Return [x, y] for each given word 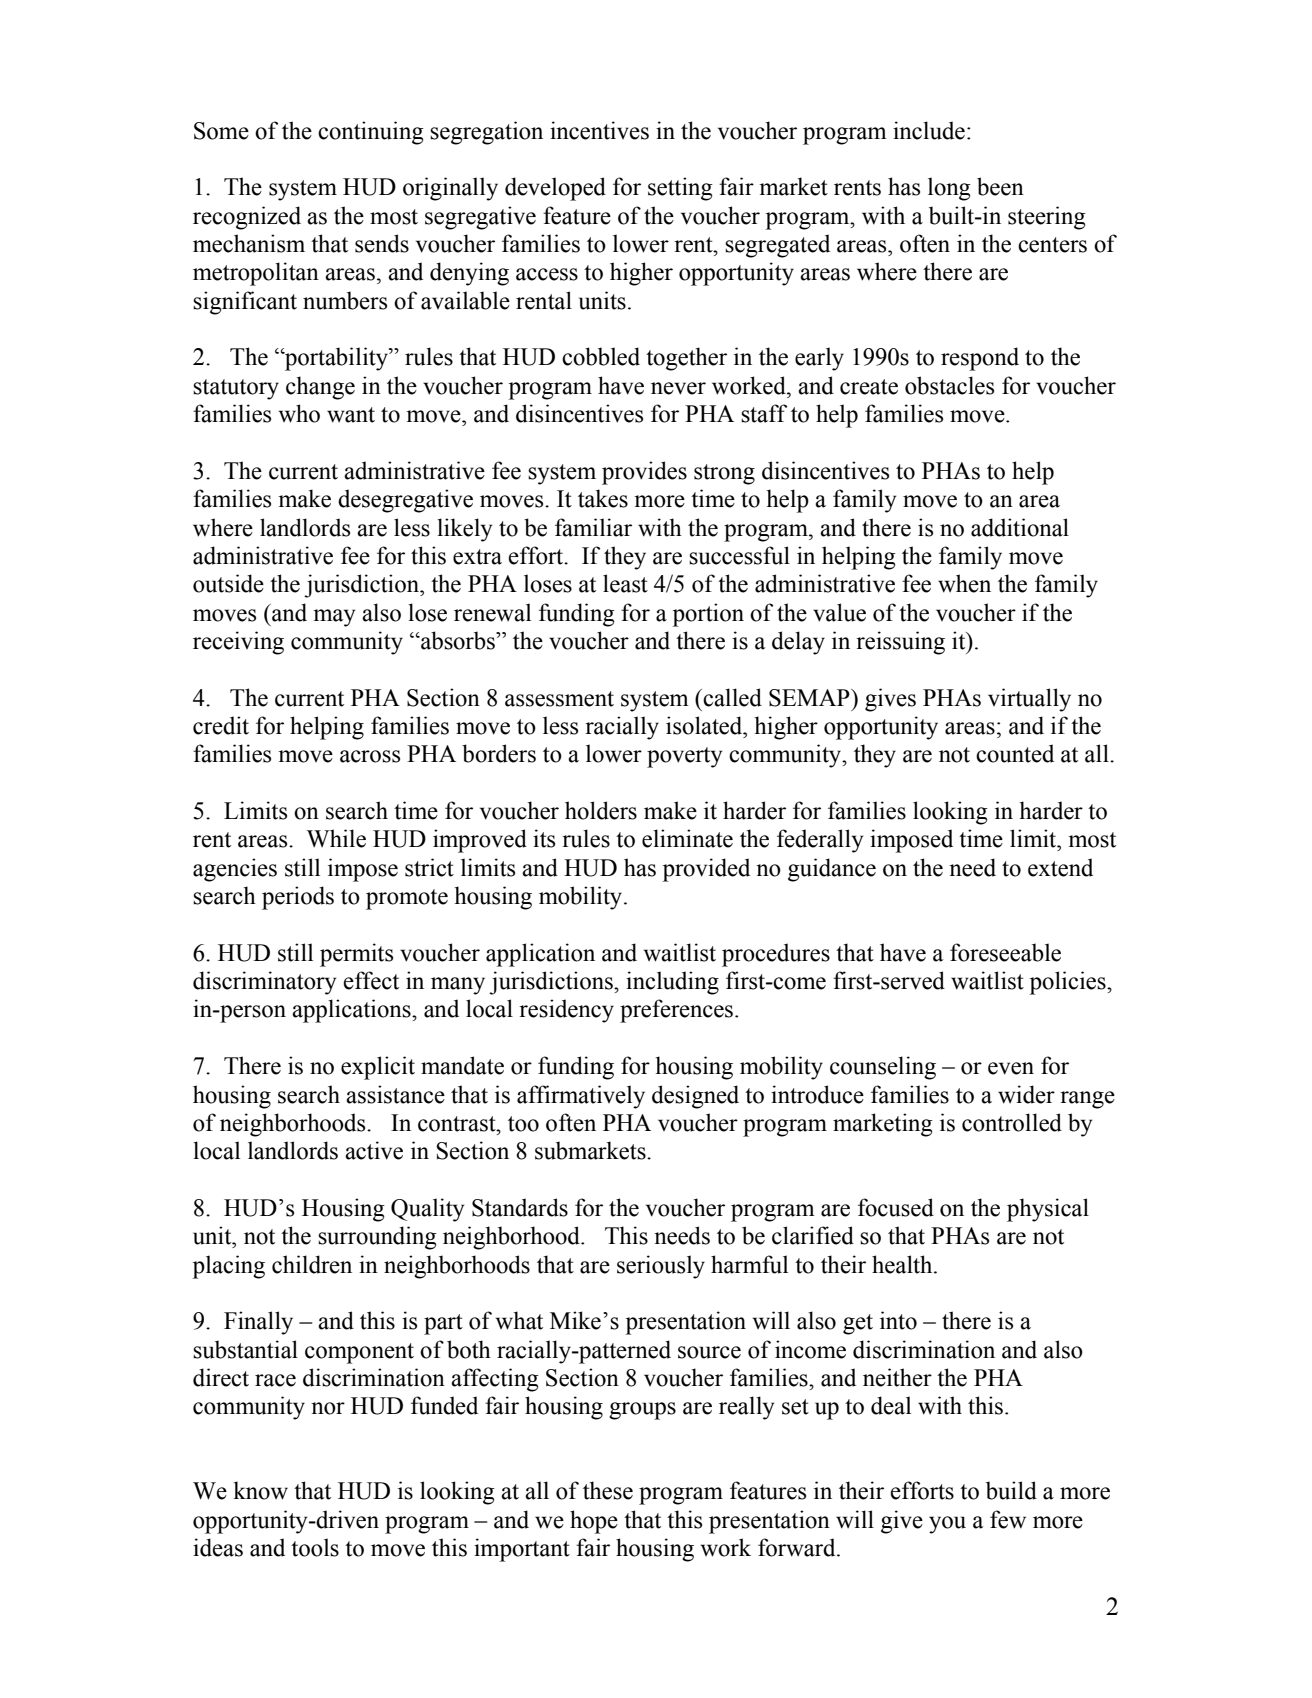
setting [680, 189]
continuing [371, 133]
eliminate [687, 838]
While [336, 838]
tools [315, 1547]
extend [1060, 867]
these [608, 1490]
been [1000, 186]
